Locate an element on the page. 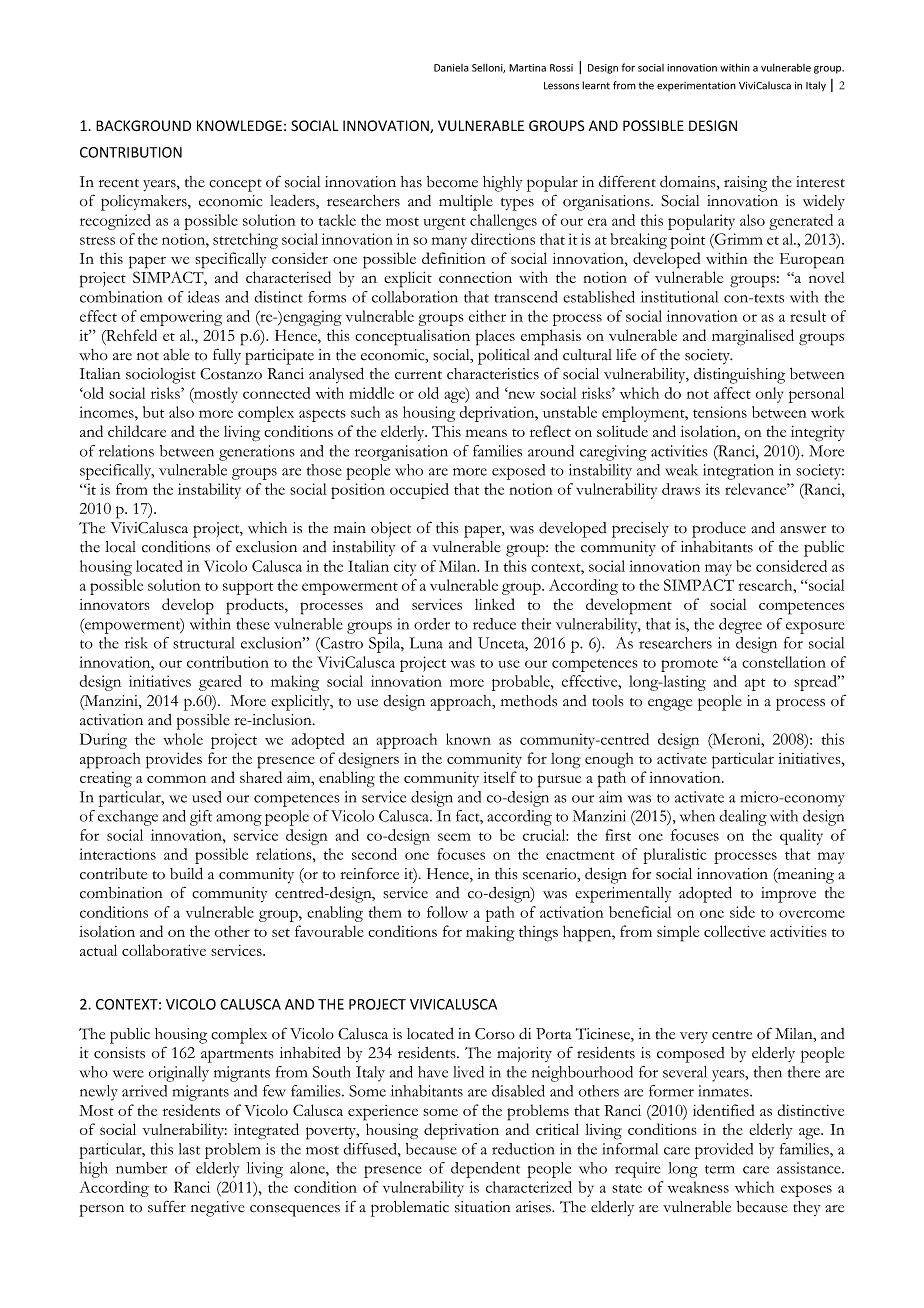 The image size is (924, 1308). BACKGROUND is located at coordinates (143, 126).
